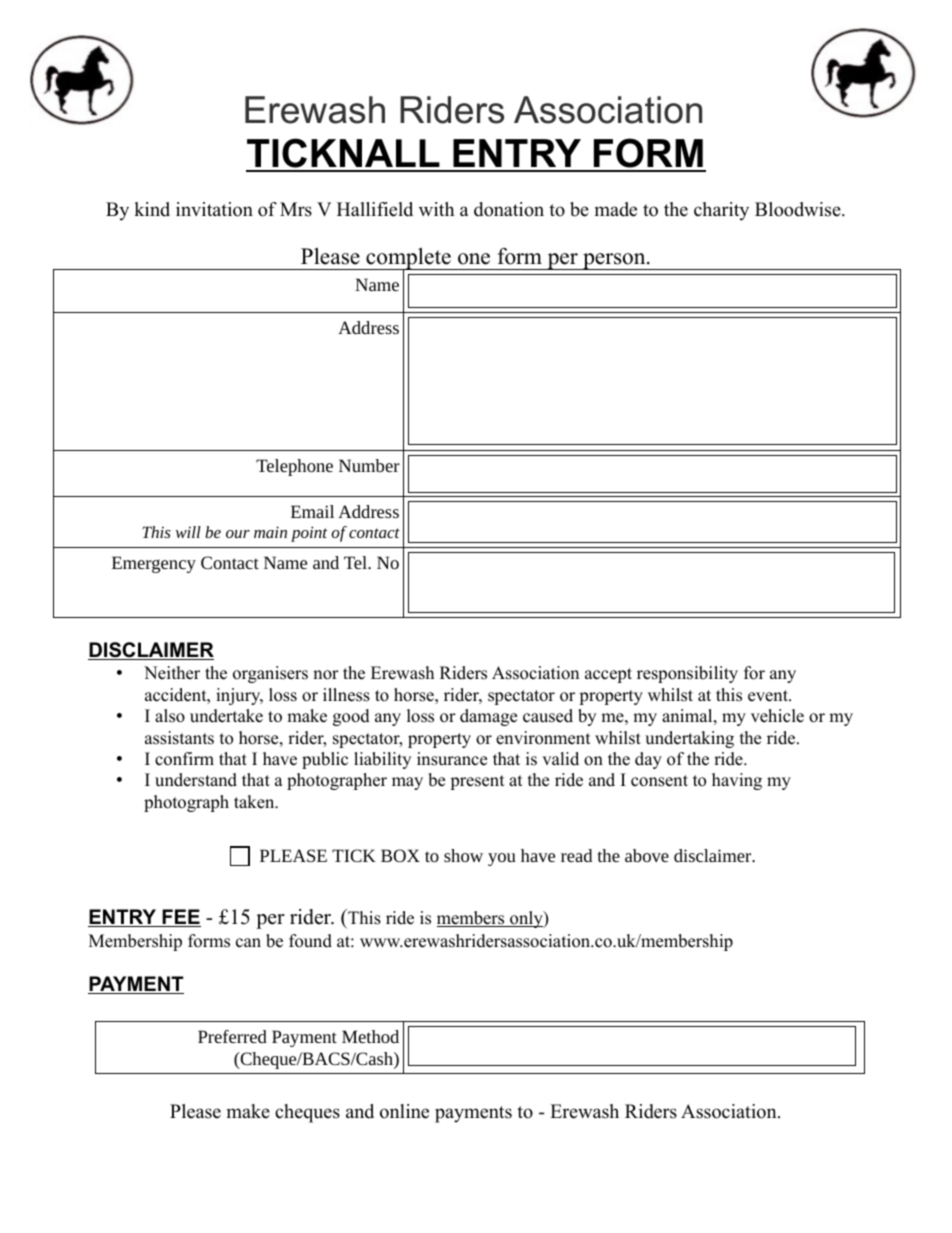 The image size is (952, 1233). Describe the element at coordinates (270, 674) in the image. I see `organisers` at that location.
